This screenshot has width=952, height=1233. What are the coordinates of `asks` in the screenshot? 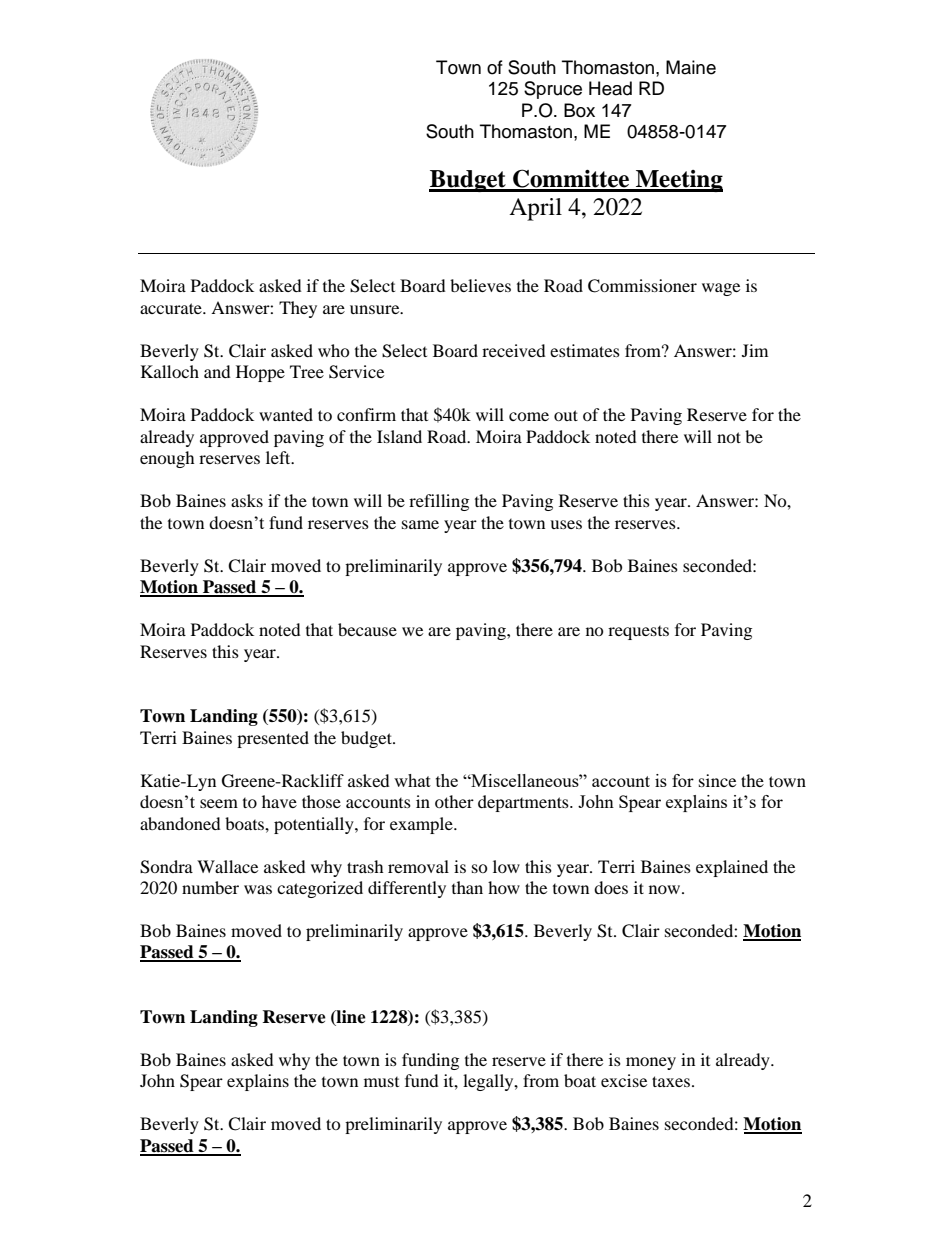 It's located at (247, 500).
